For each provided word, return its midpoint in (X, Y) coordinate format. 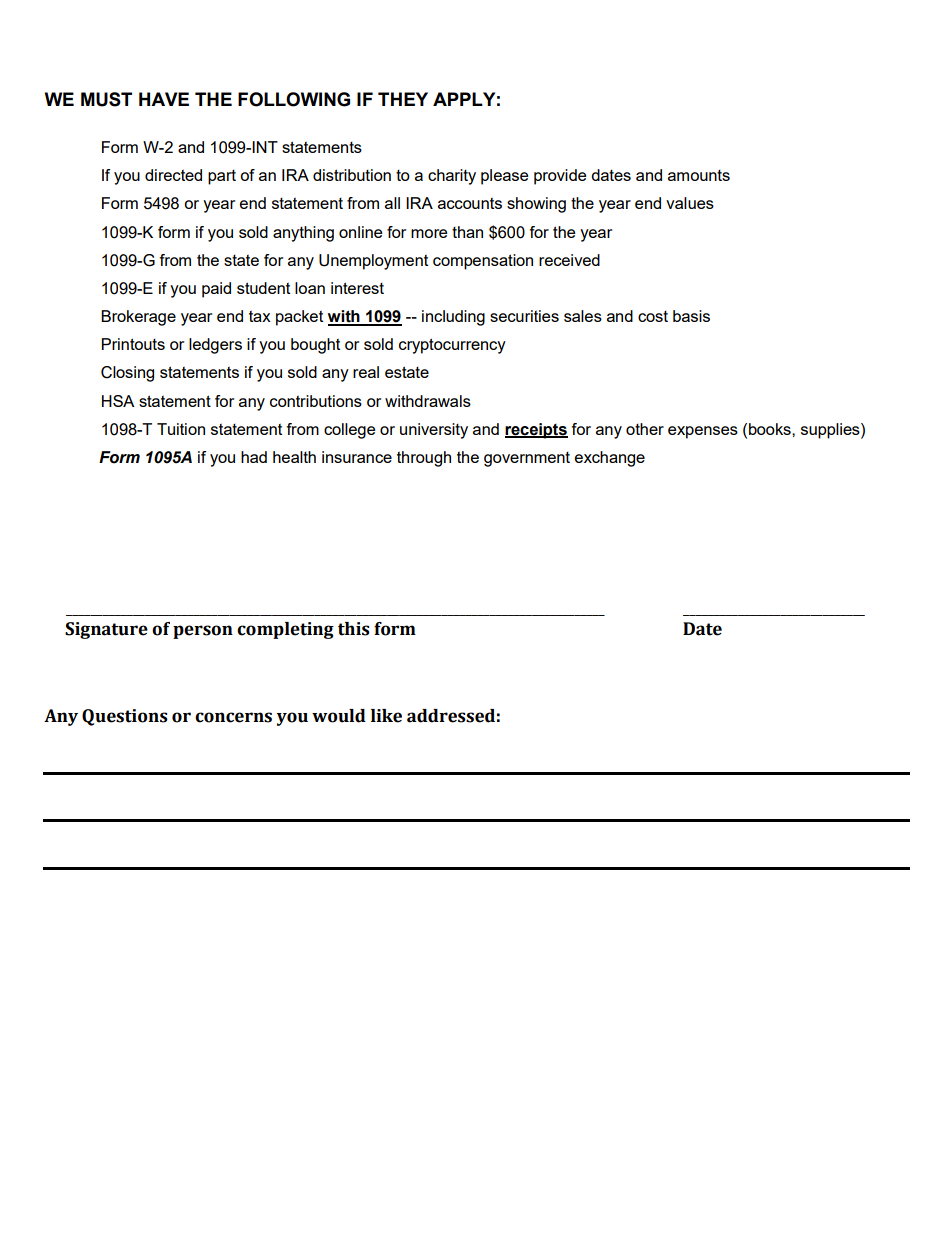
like (386, 716)
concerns (233, 717)
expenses (703, 432)
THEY (403, 99)
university (434, 431)
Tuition (181, 429)
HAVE (164, 99)
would (339, 716)
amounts (699, 175)
